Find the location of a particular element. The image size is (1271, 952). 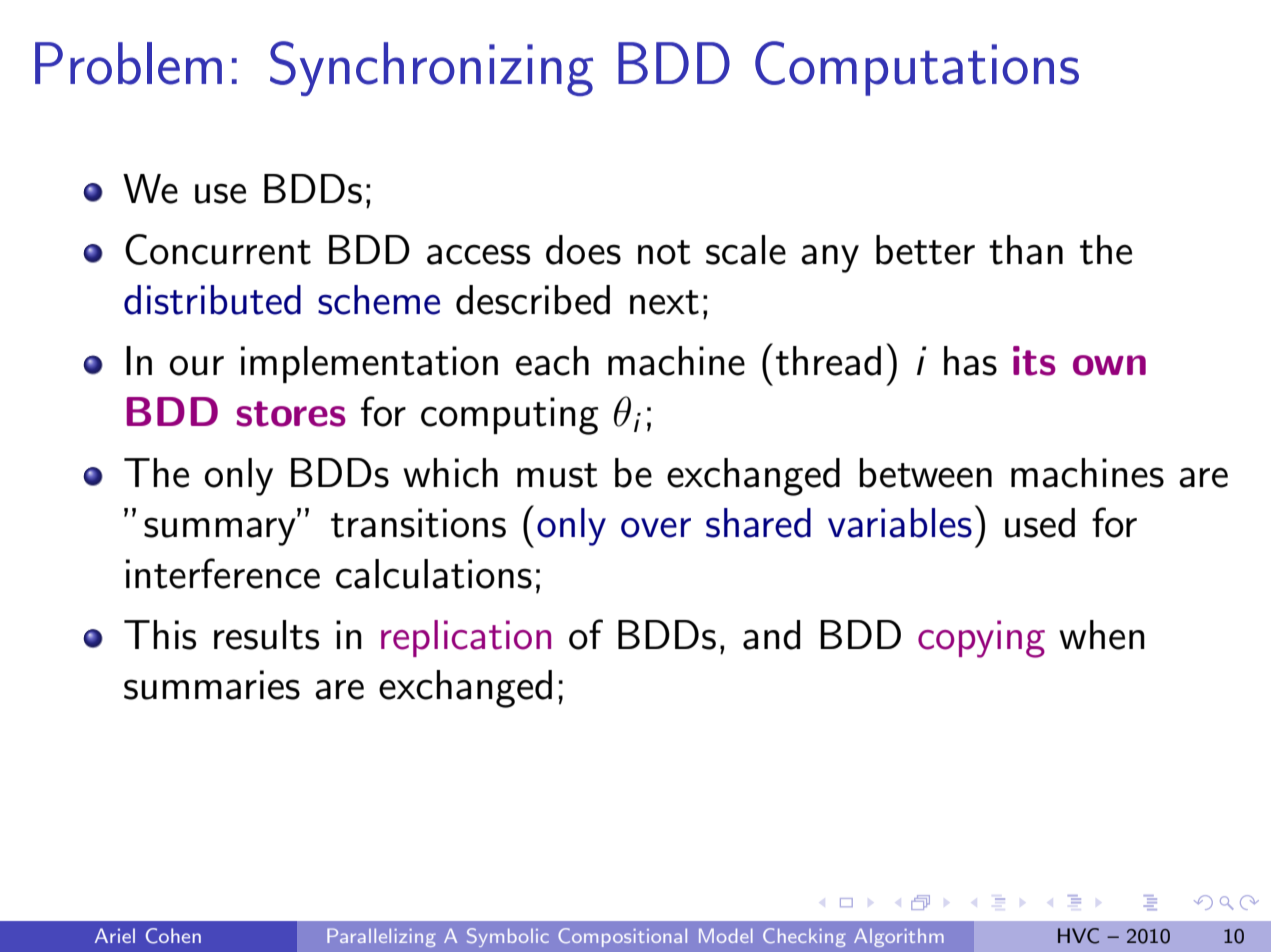

Problem is located at coordinates (128, 63).
